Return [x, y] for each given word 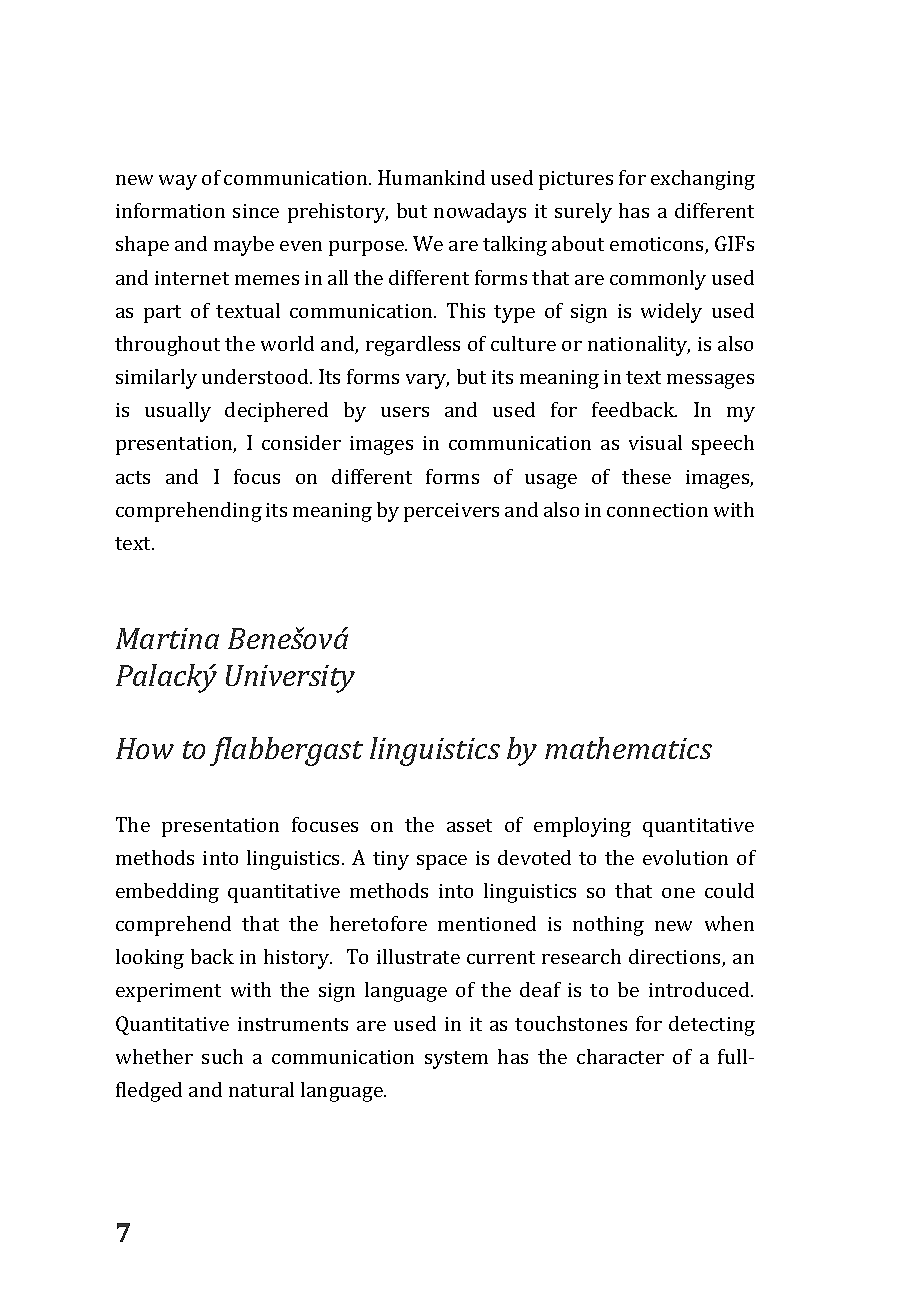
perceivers [451, 512]
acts [133, 477]
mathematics [628, 748]
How [145, 748]
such [222, 1056]
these [646, 476]
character [620, 1056]
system [456, 1060]
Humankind [431, 177]
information [170, 210]
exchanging [703, 180]
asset [469, 825]
